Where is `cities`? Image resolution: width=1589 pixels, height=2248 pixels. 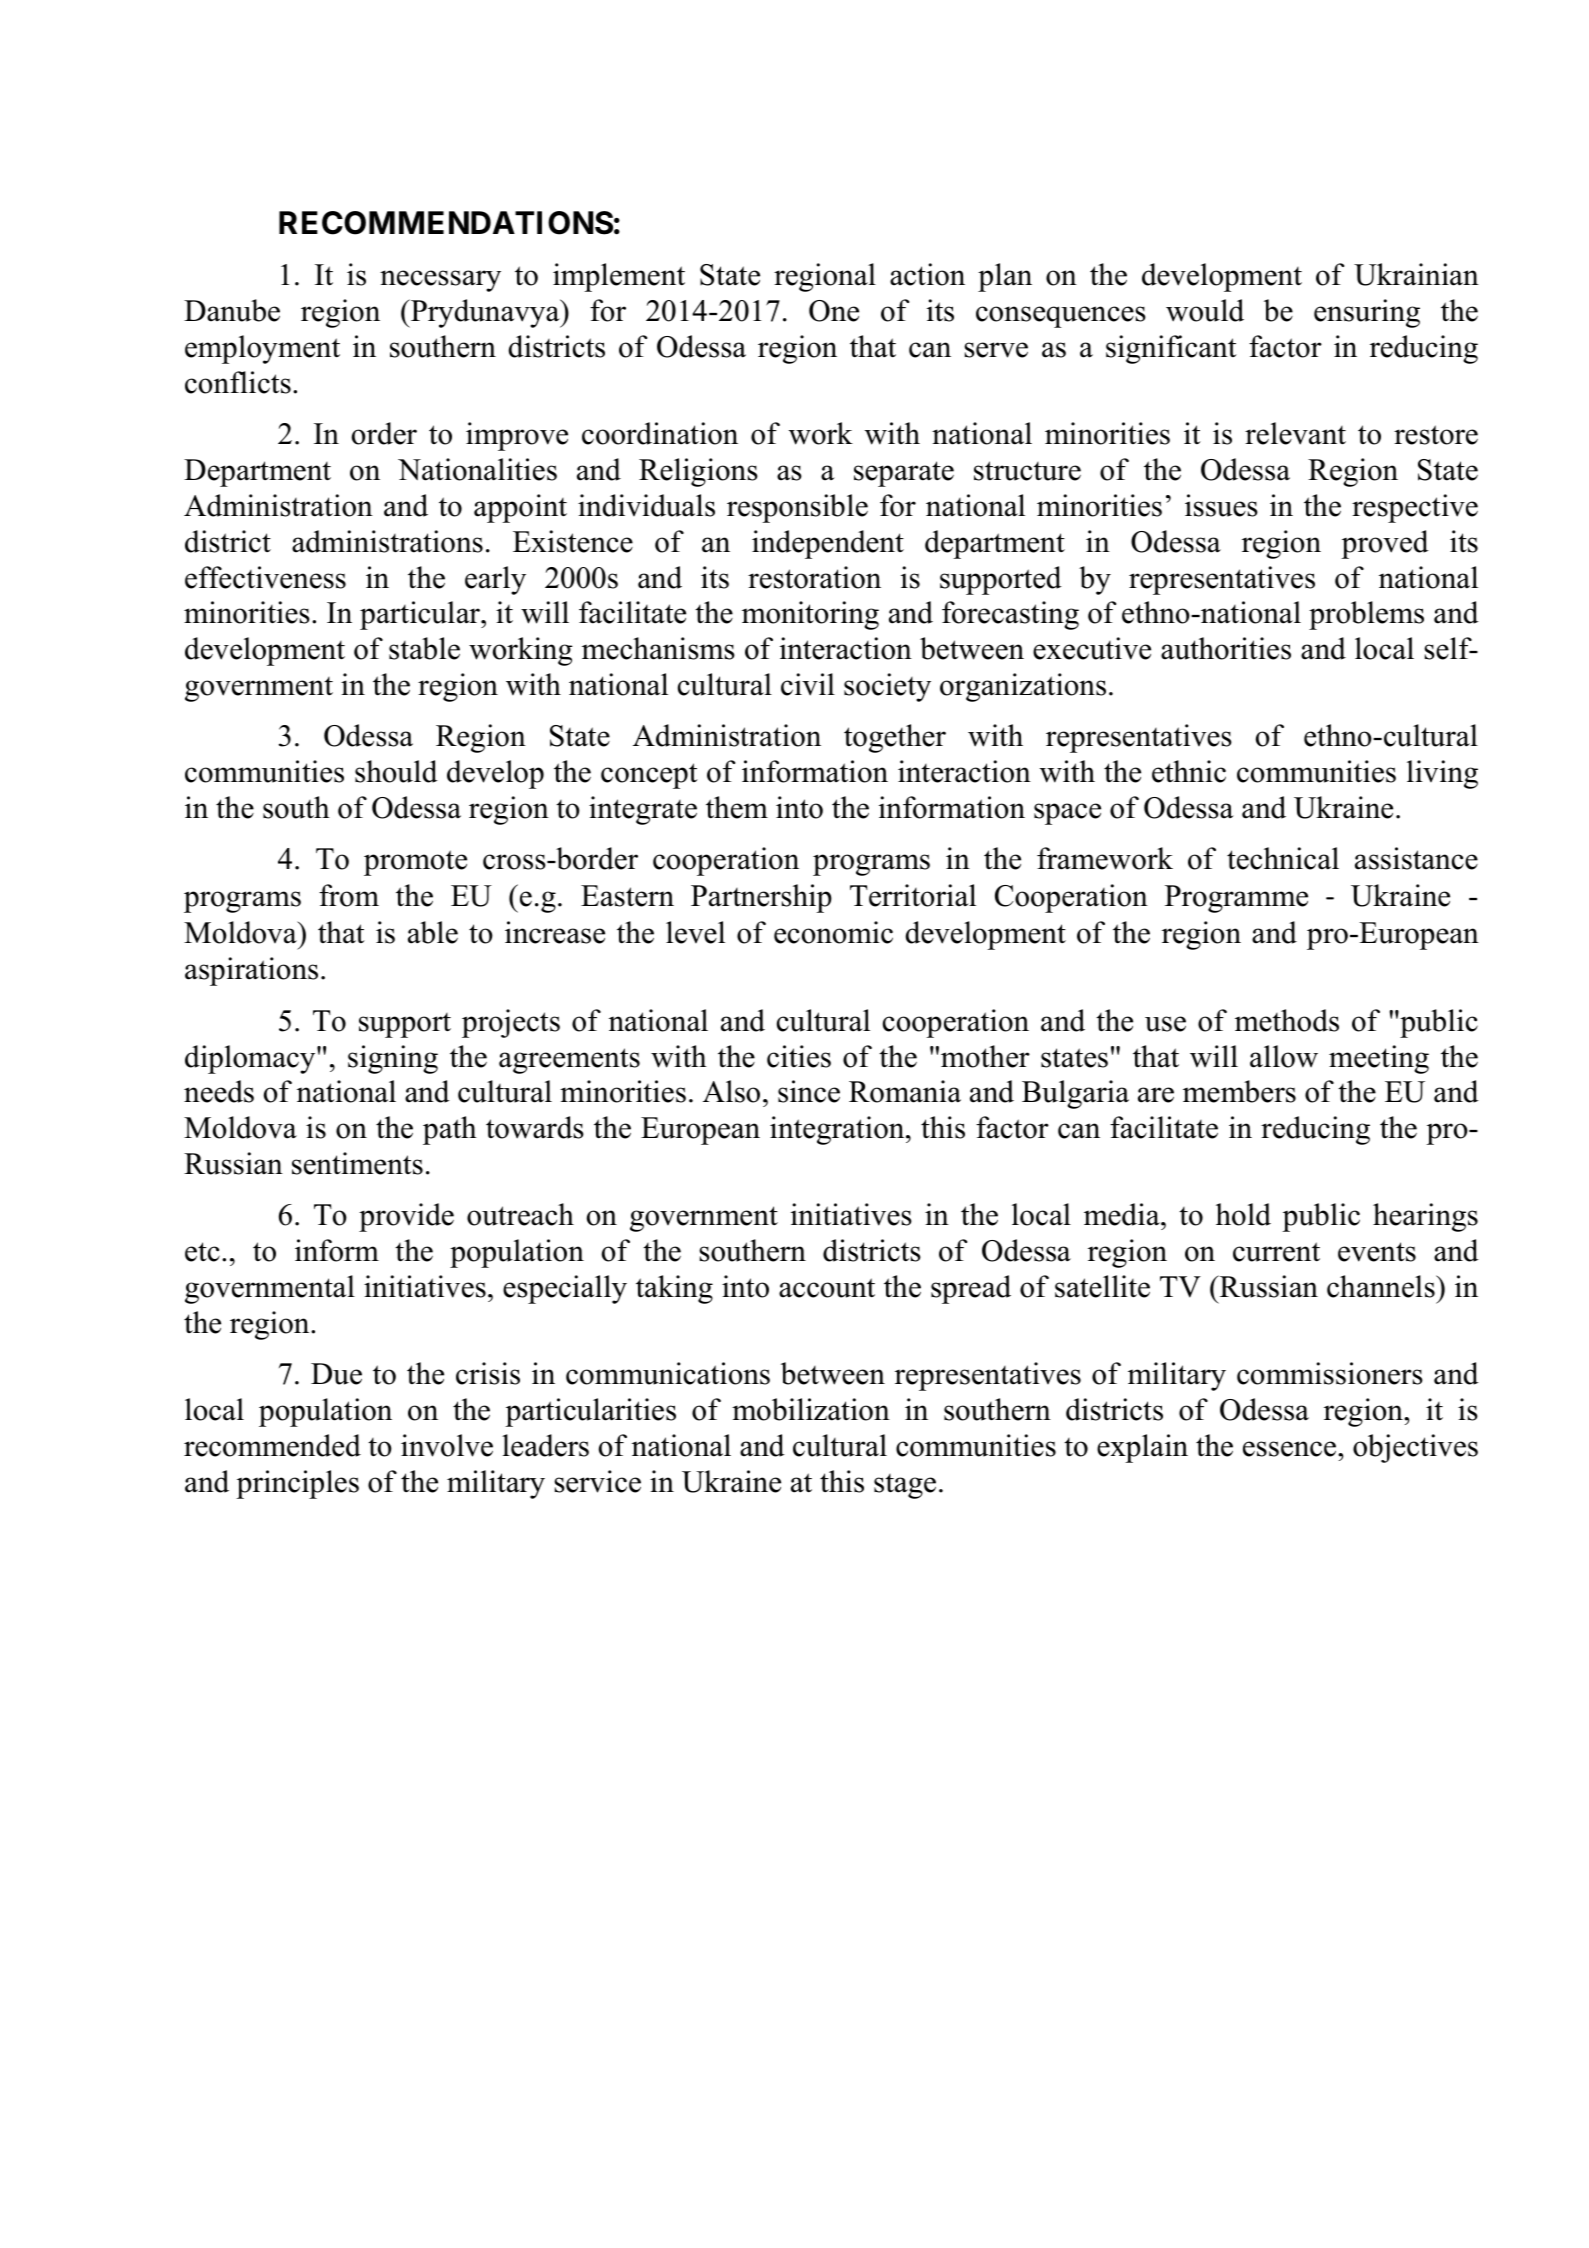 cities is located at coordinates (799, 1056).
